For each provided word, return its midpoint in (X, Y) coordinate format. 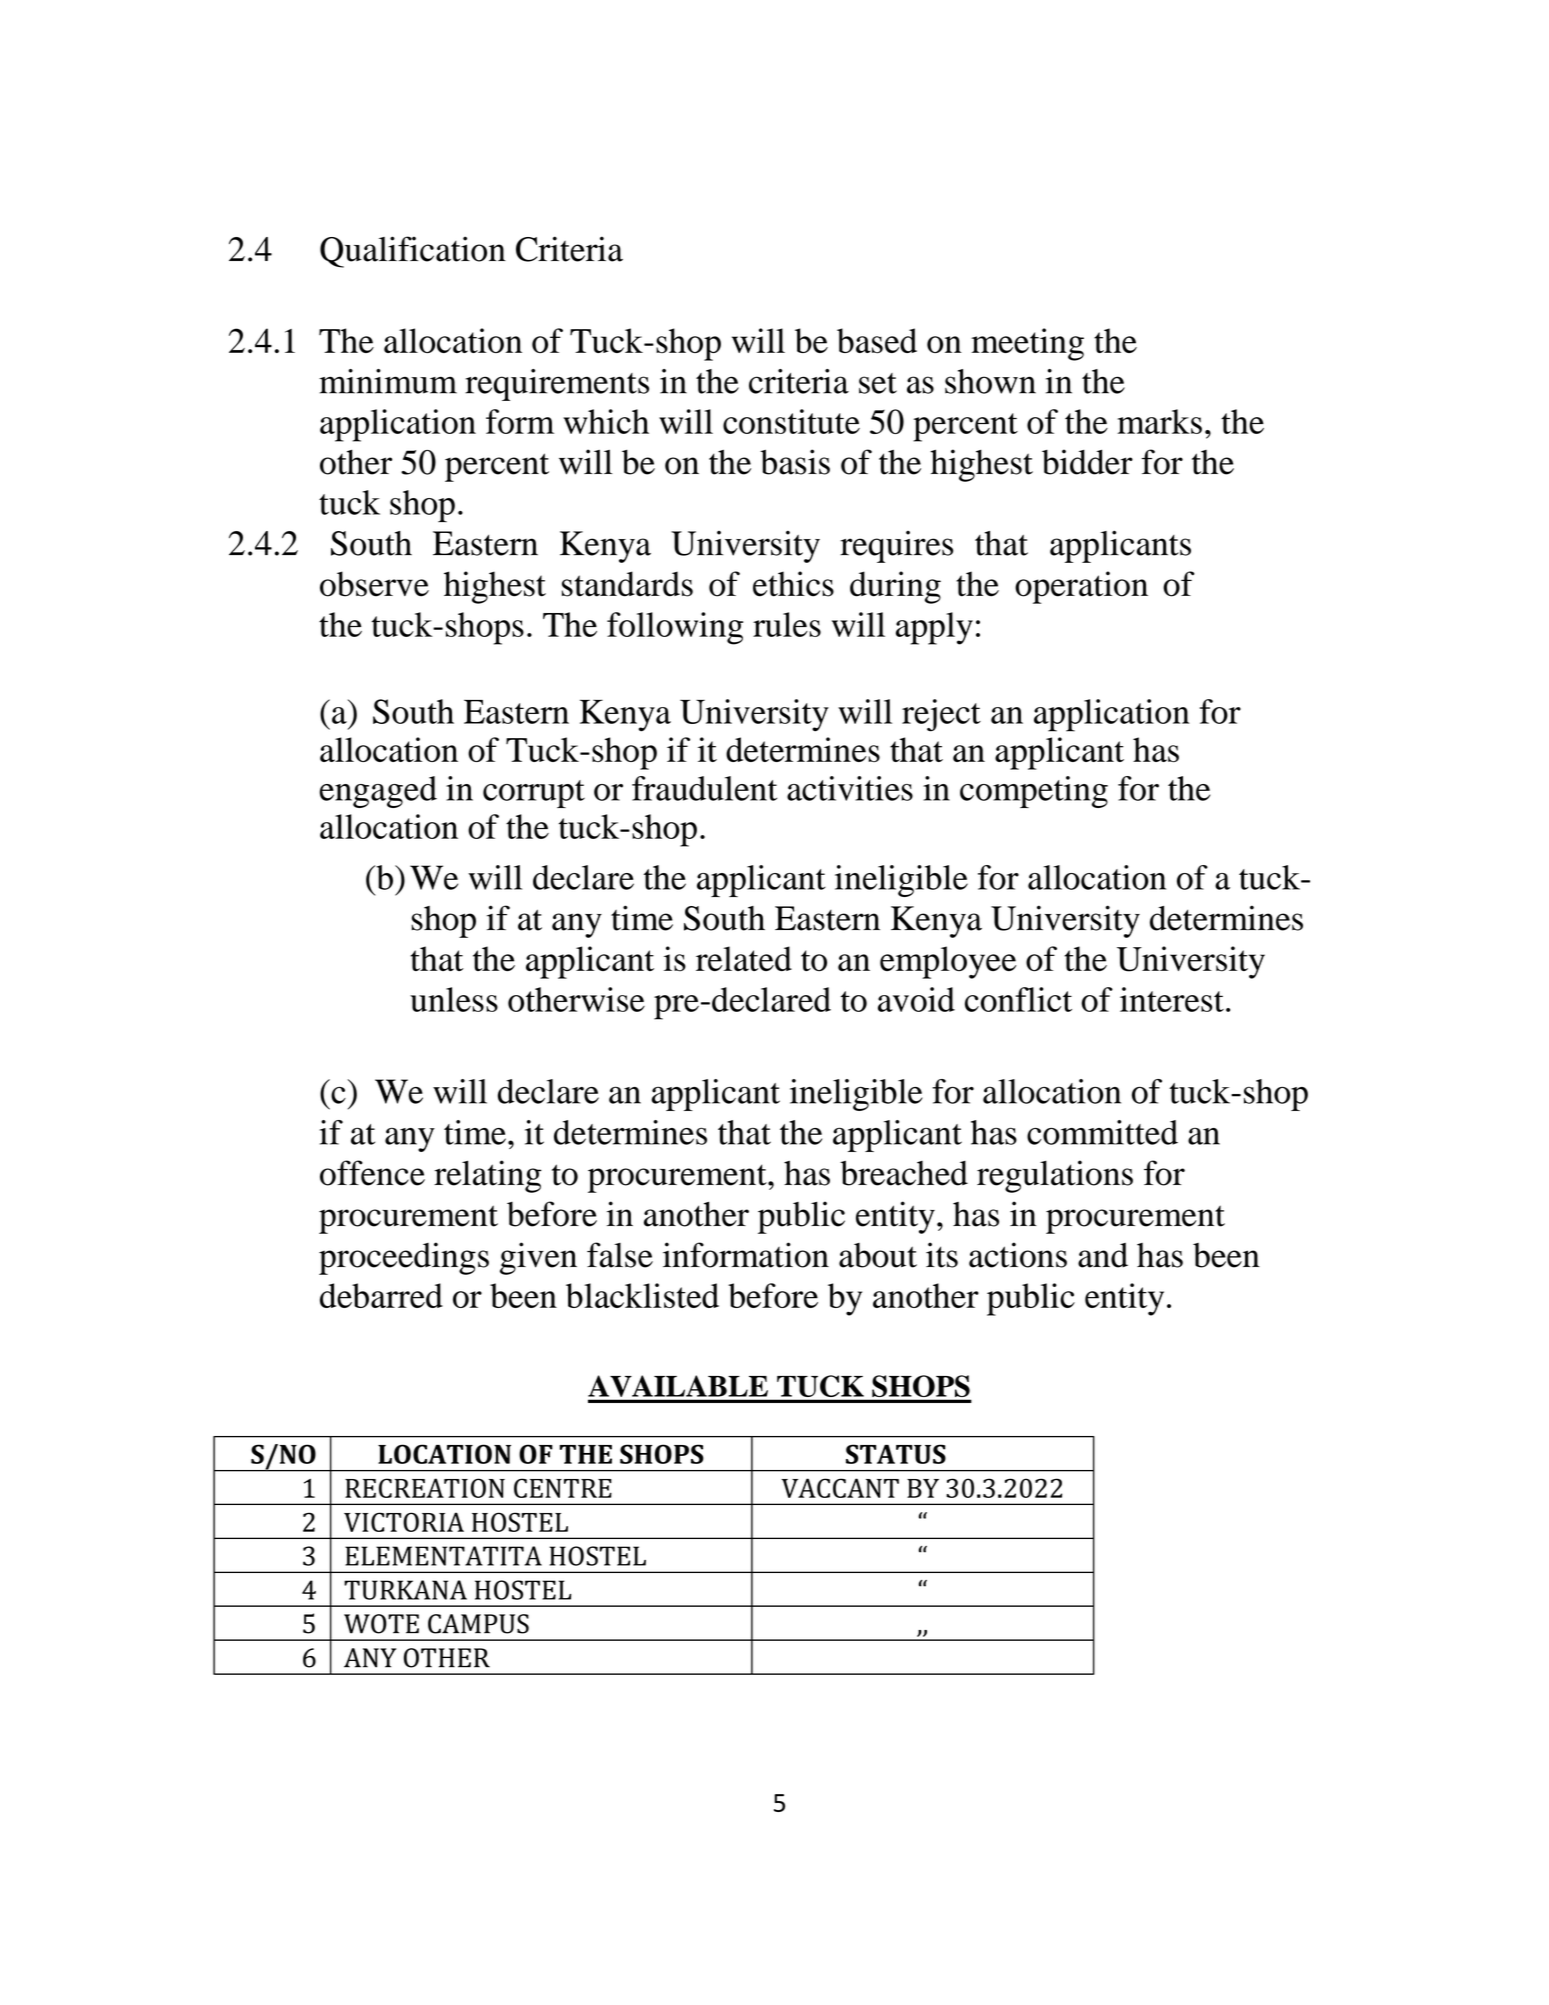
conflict (1018, 999)
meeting (1027, 344)
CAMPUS (478, 1624)
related (744, 958)
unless (454, 999)
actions (1018, 1255)
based (877, 341)
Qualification (413, 252)
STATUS (896, 1454)
